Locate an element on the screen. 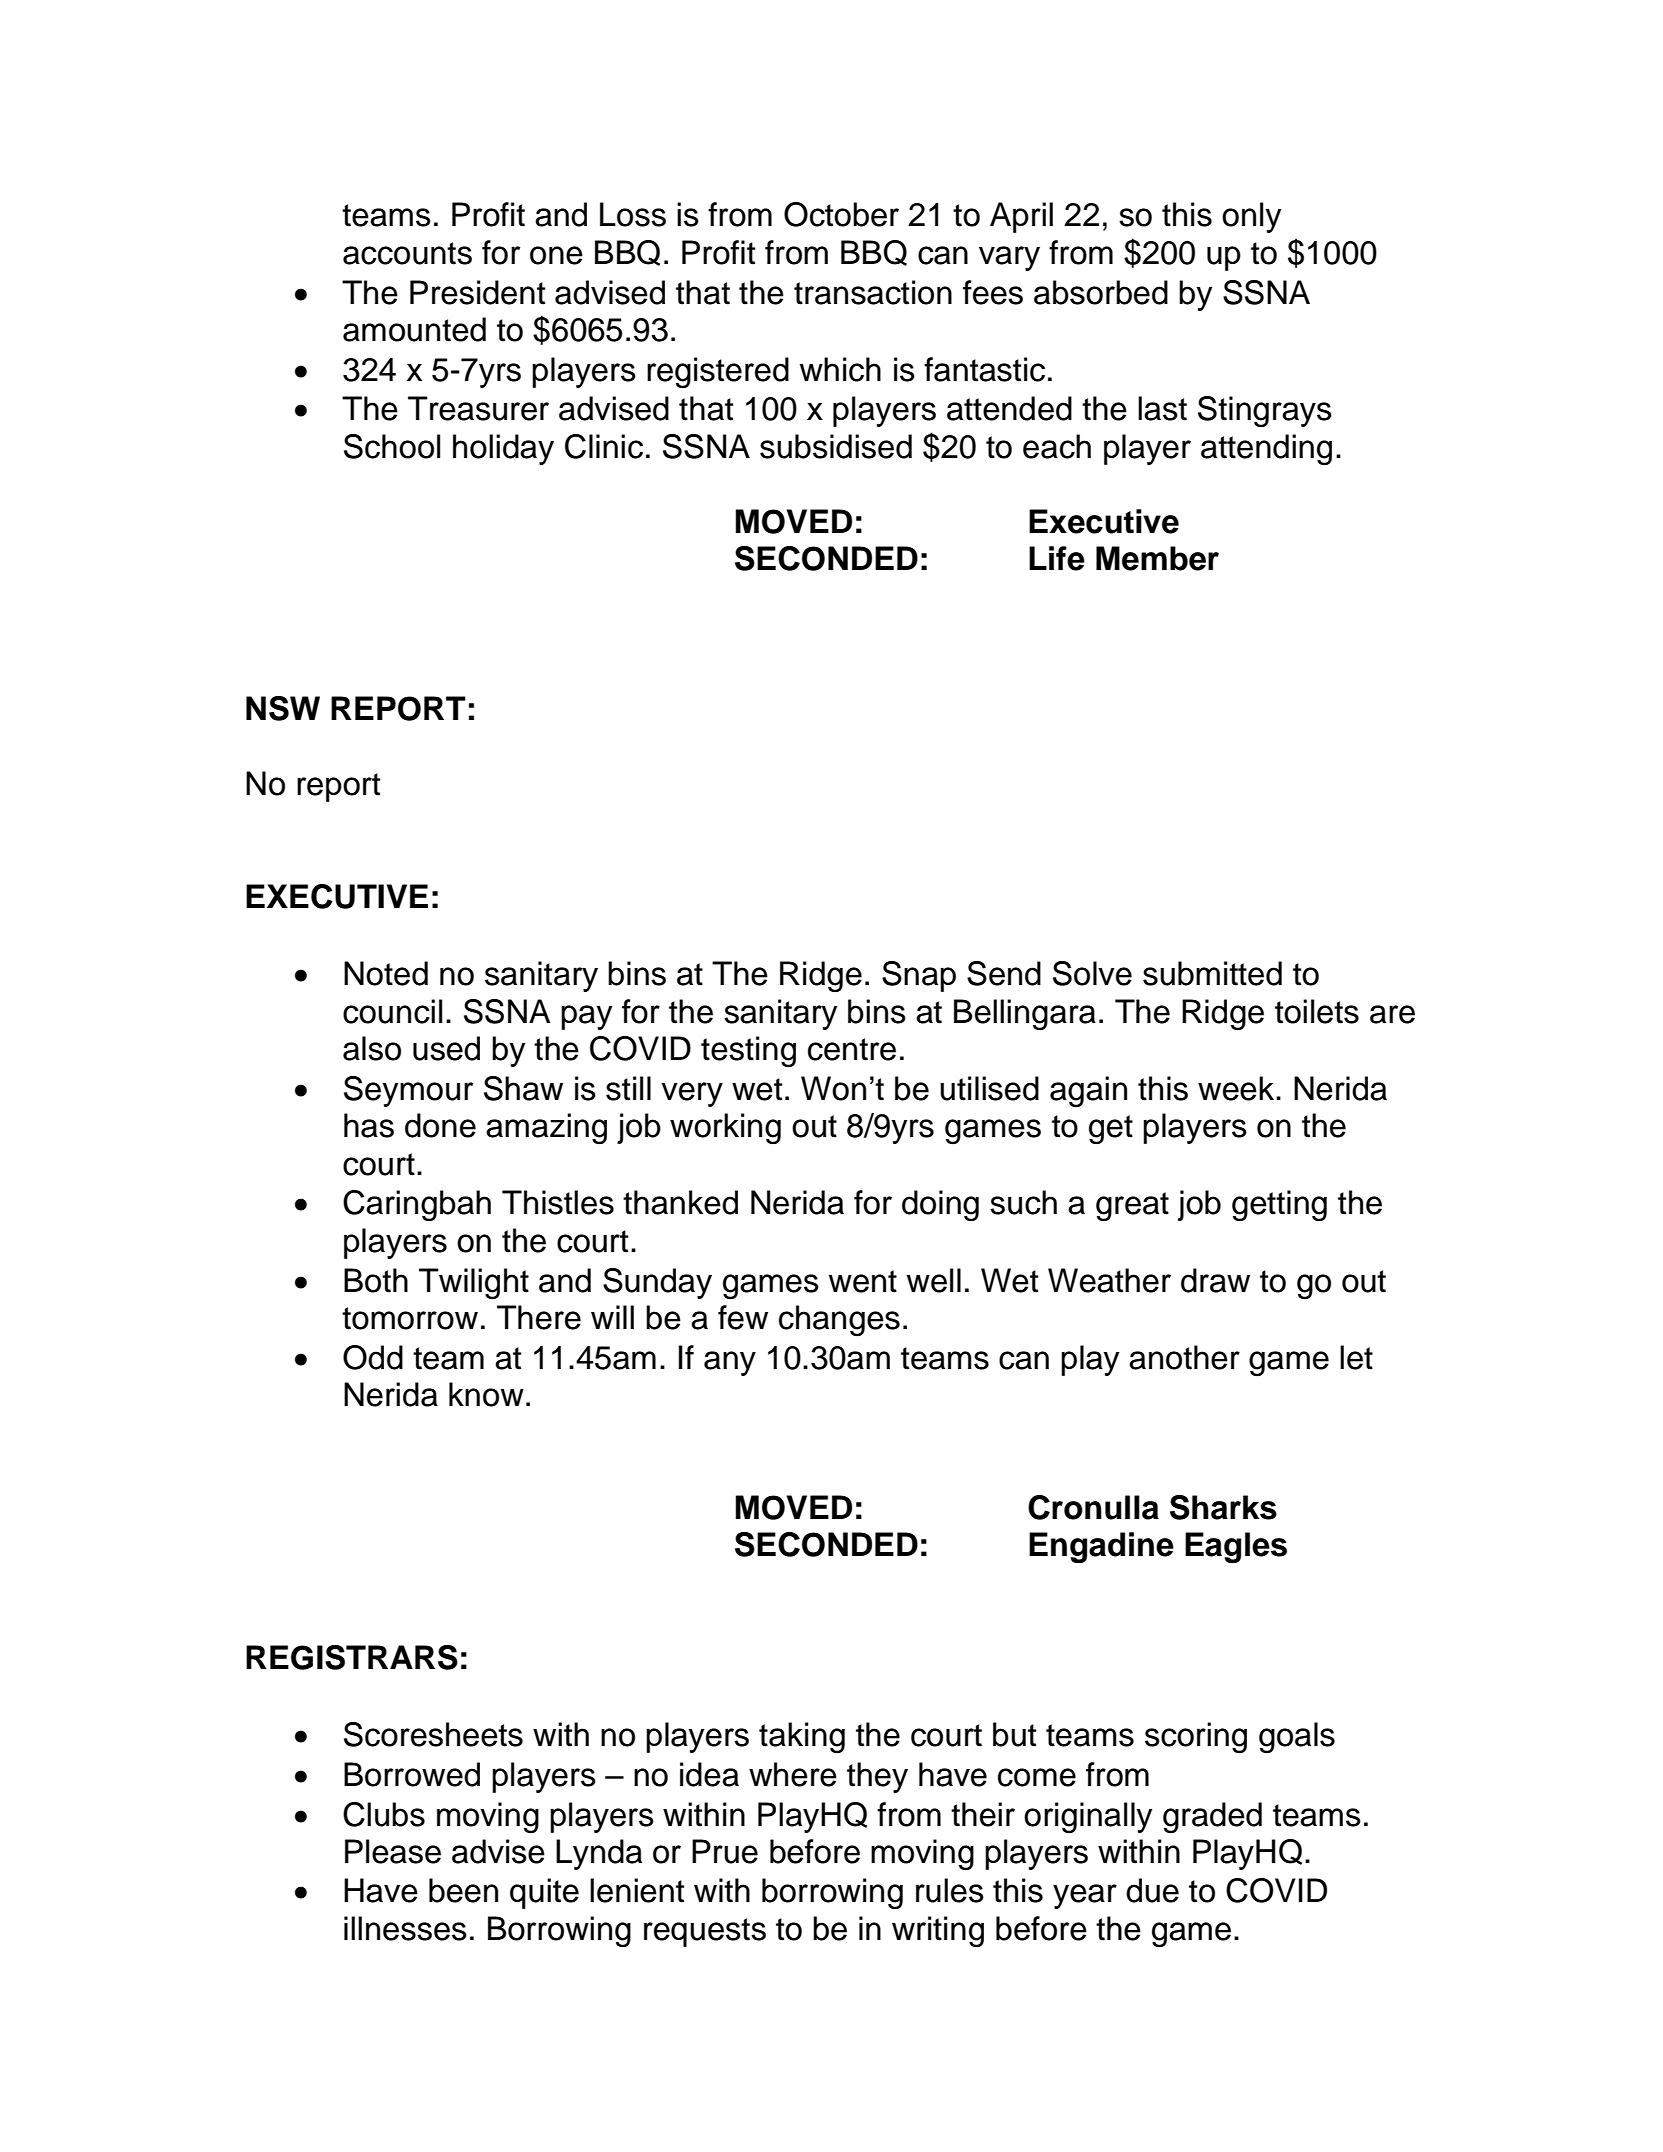  transaction is located at coordinates (873, 292).
